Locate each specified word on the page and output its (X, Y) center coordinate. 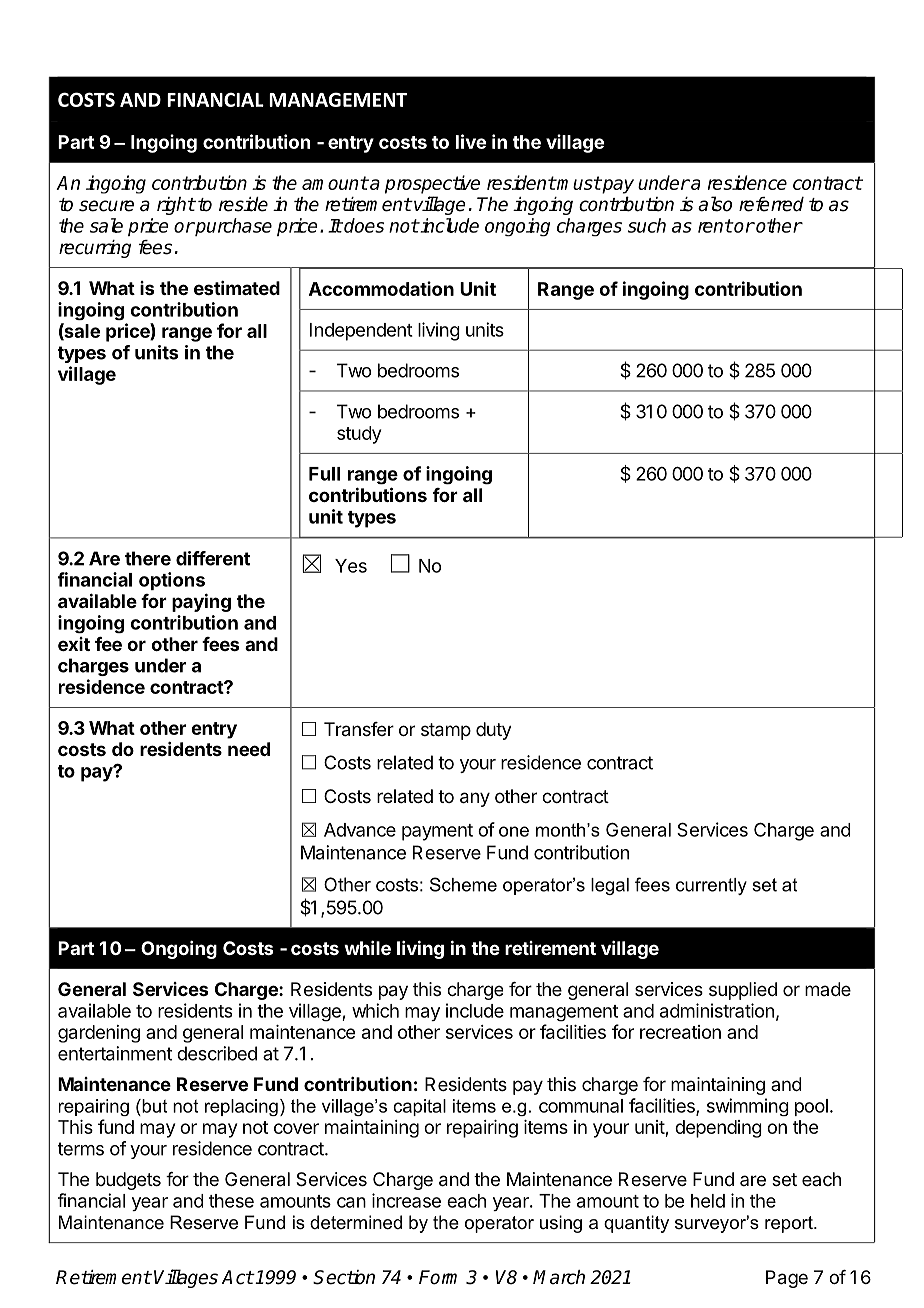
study (359, 435)
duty (493, 731)
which (375, 1010)
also (715, 204)
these (231, 1201)
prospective (432, 184)
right (176, 206)
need (249, 749)
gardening (99, 1034)
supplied (743, 991)
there (148, 558)
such (647, 225)
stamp (446, 731)
